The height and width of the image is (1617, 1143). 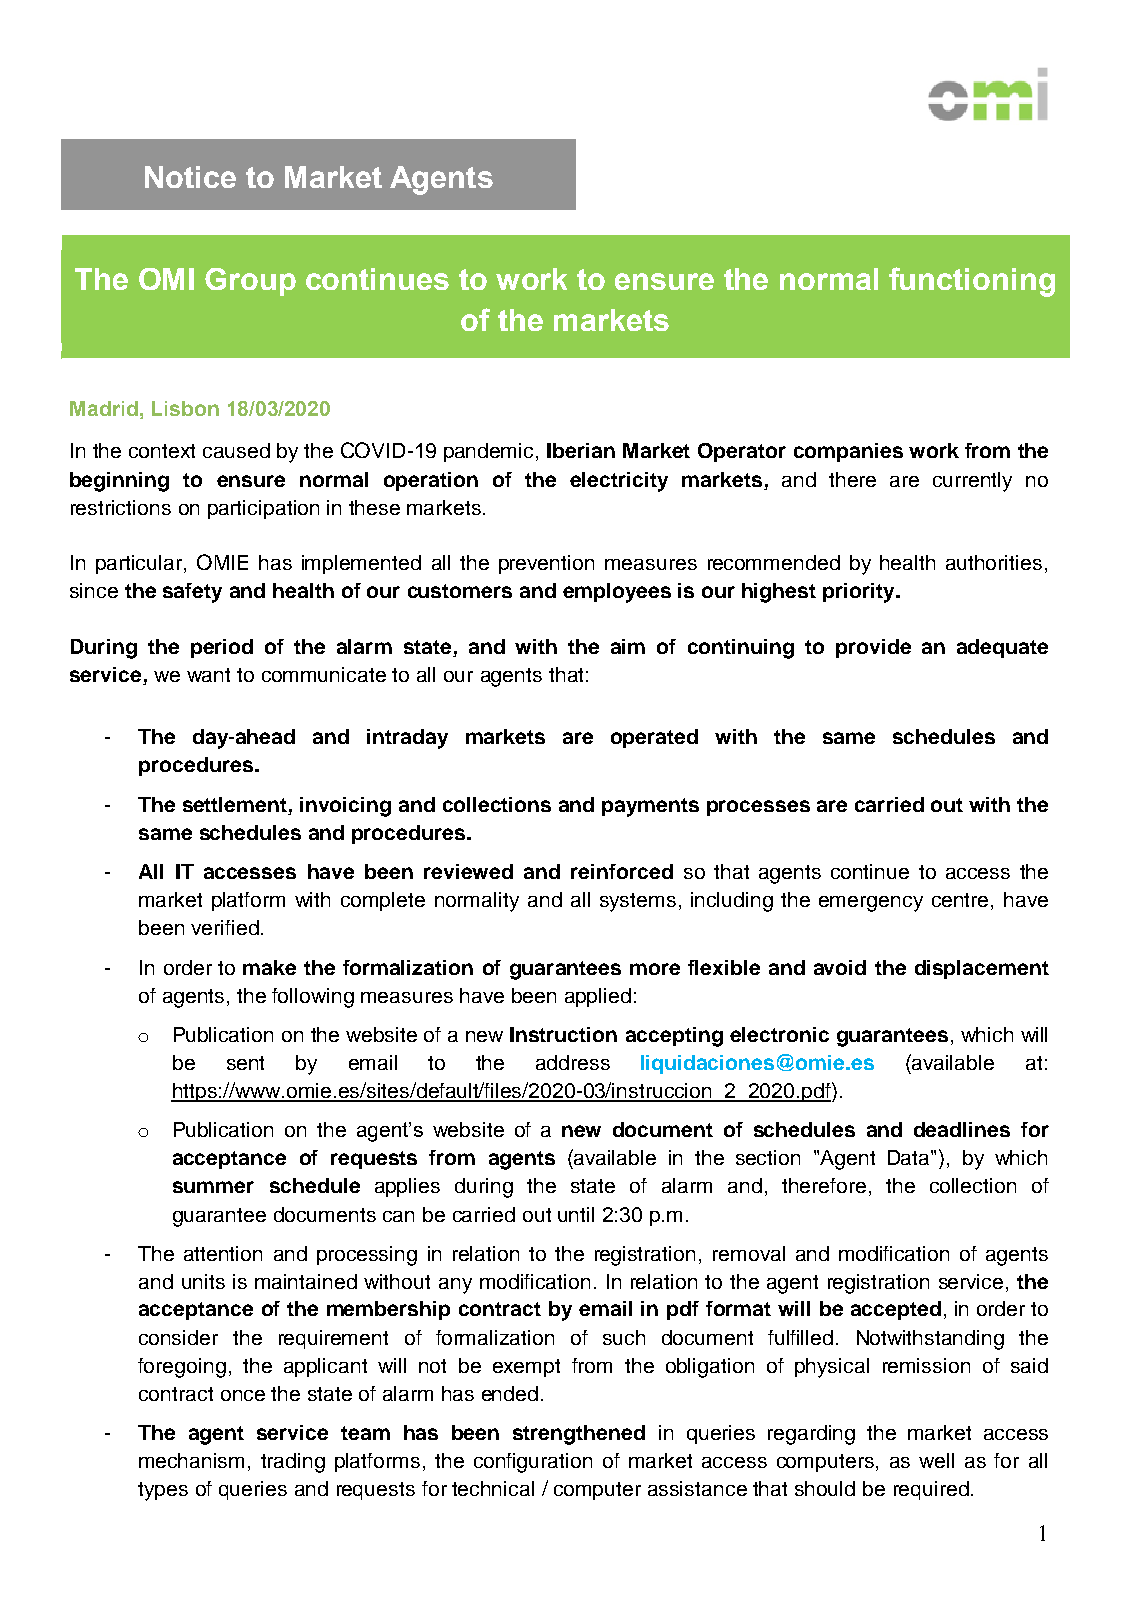 What do you see at coordinates (190, 177) in the image?
I see `Notice` at bounding box center [190, 177].
